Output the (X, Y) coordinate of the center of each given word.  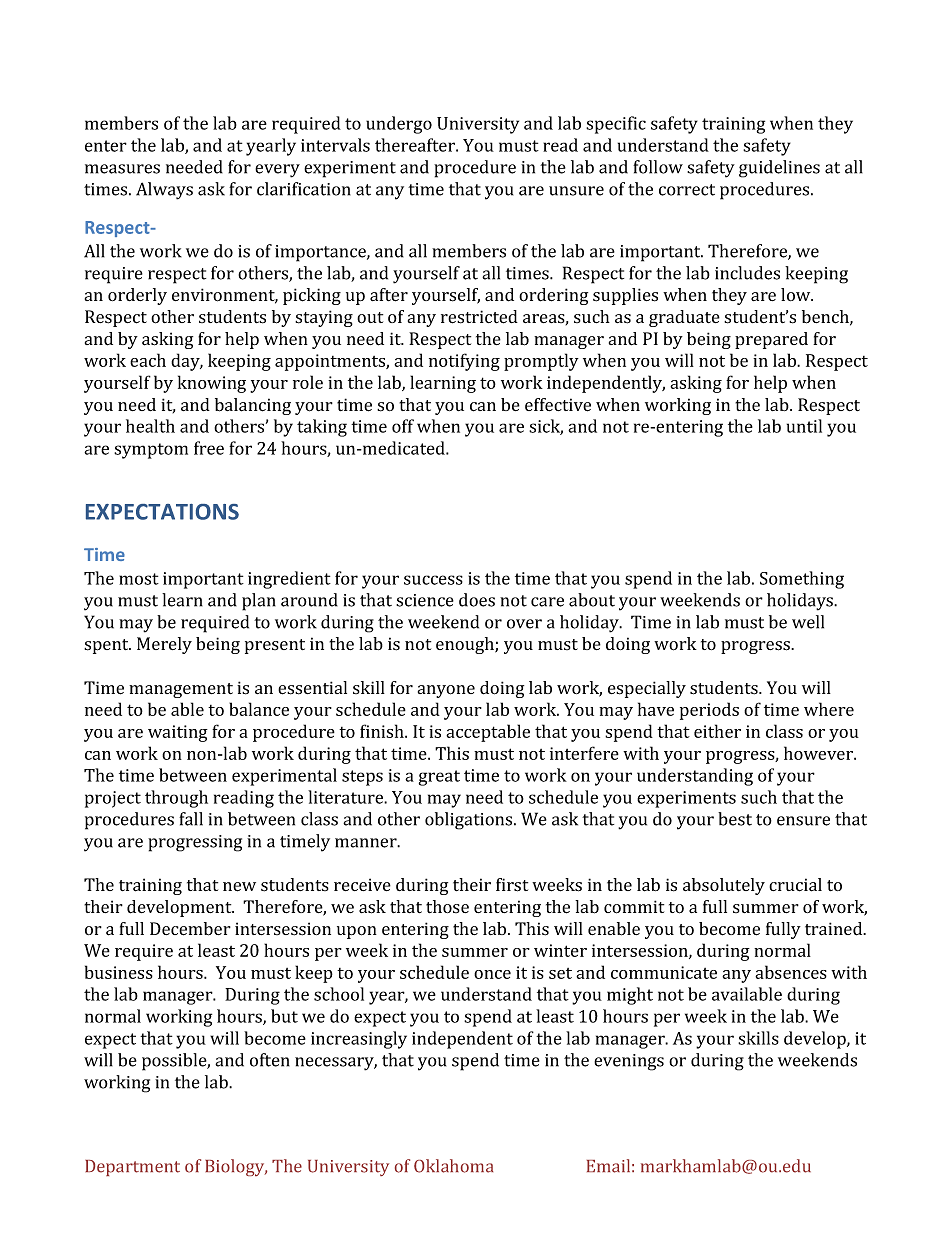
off (403, 426)
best (735, 819)
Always (164, 191)
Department (132, 1168)
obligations (470, 821)
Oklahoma (453, 1166)
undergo (399, 125)
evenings (629, 1062)
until (804, 426)
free (209, 448)
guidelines (779, 169)
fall (191, 819)
